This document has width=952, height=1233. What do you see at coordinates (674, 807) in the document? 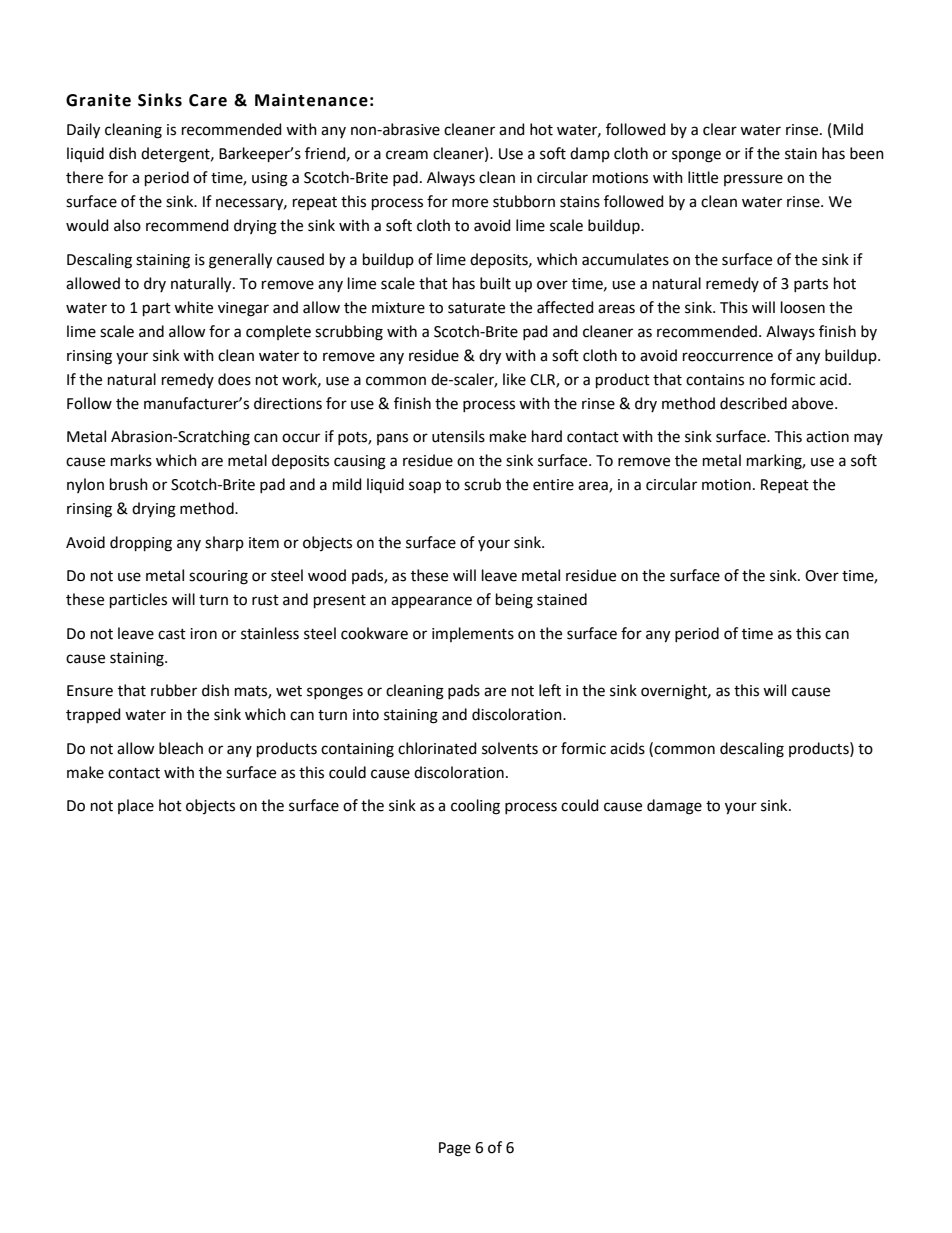
I see `damage` at bounding box center [674, 807].
